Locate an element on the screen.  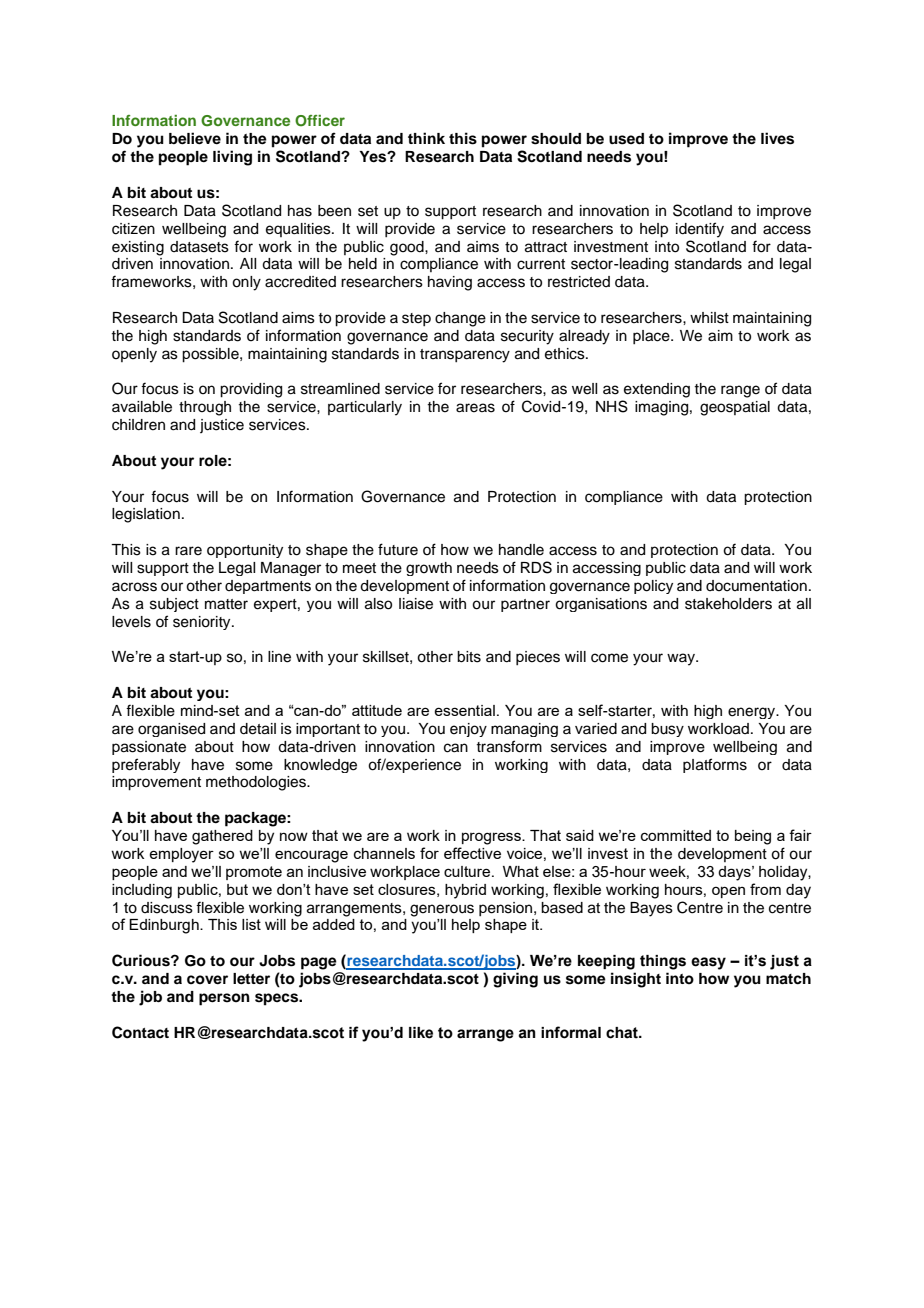
only is located at coordinates (246, 283).
